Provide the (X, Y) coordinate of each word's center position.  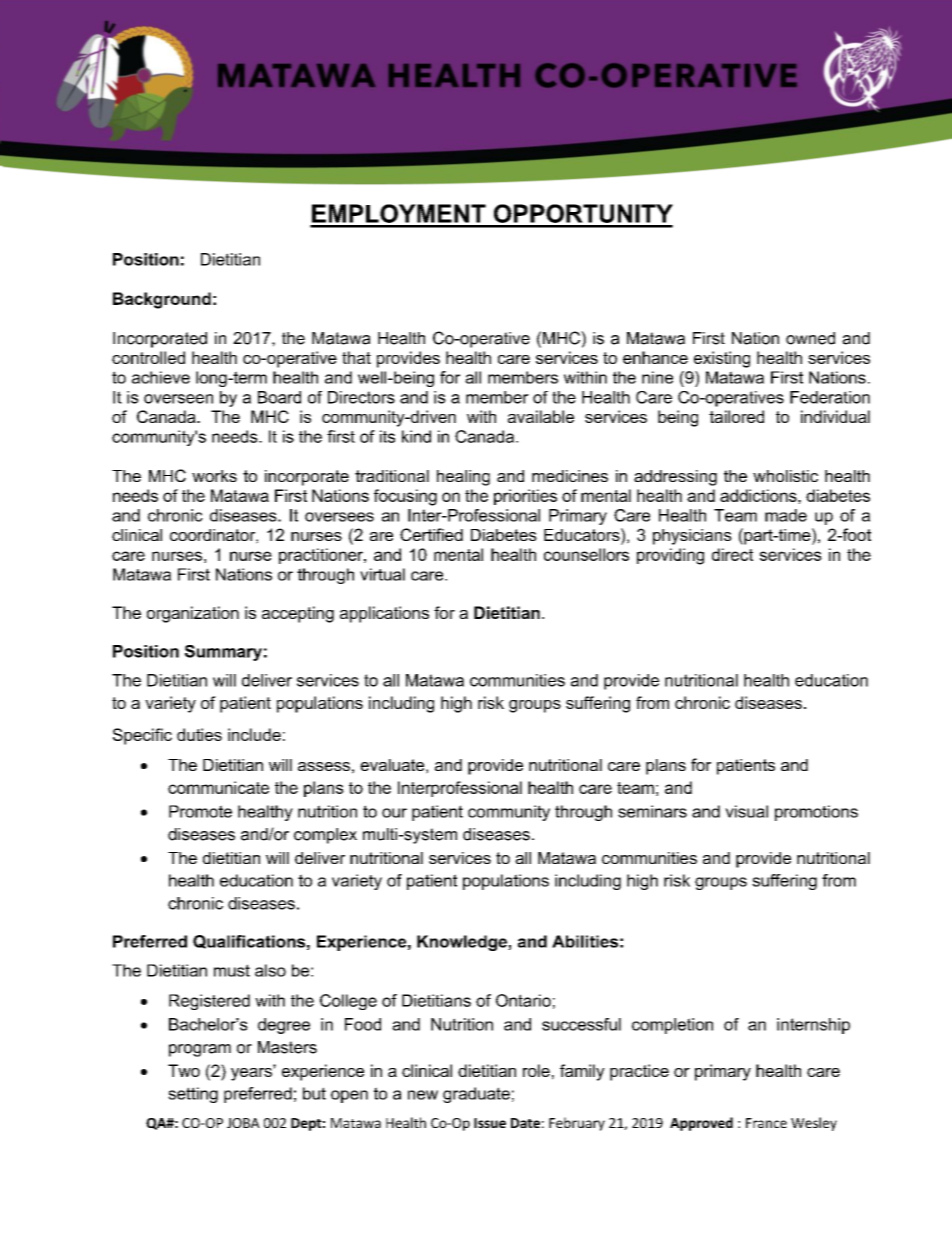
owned (810, 338)
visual (746, 811)
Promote (200, 811)
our (394, 813)
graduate (476, 1095)
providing (670, 556)
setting (193, 1095)
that (356, 357)
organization (193, 614)
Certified (431, 534)
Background (162, 300)
